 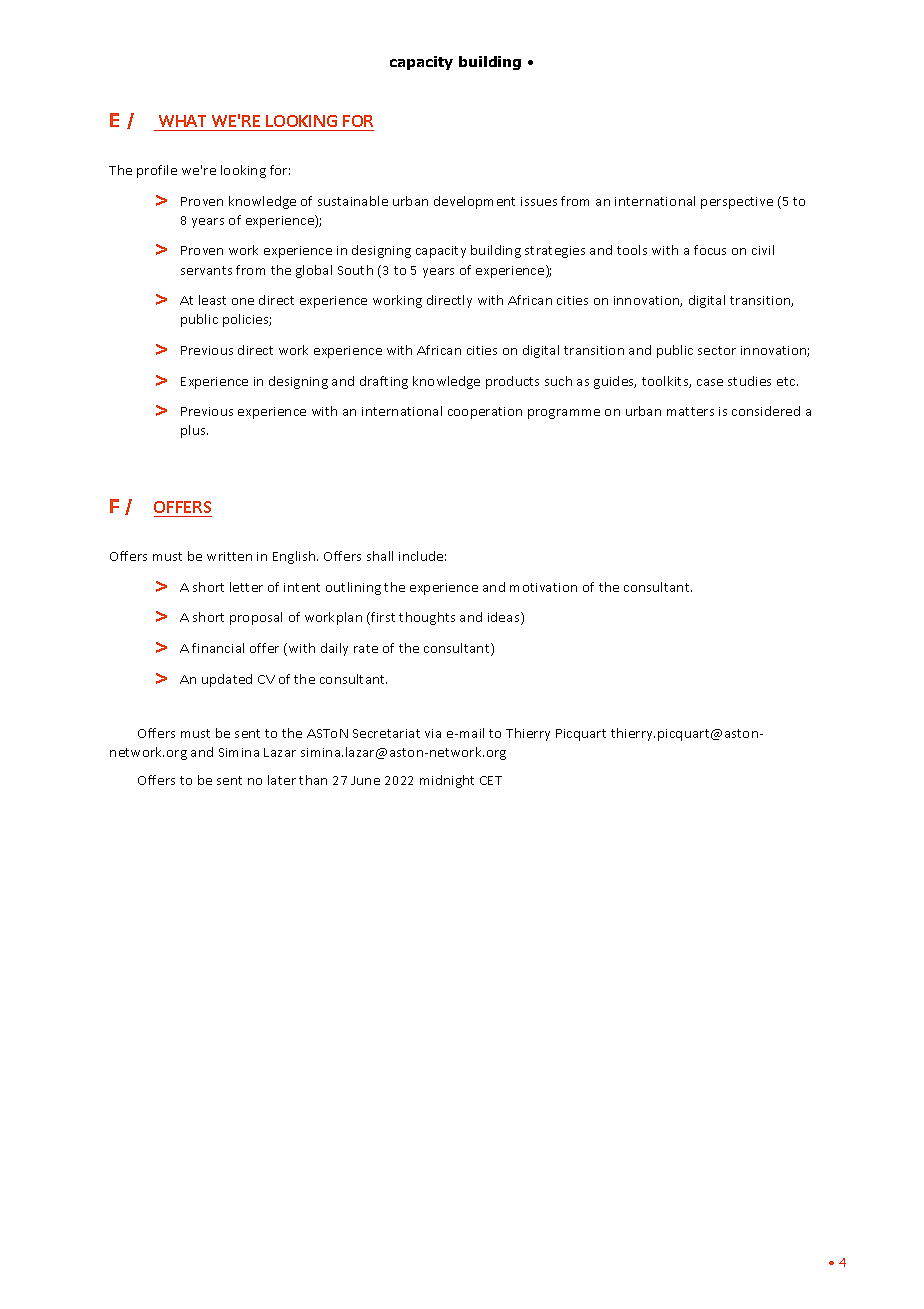 I want to click on later, so click(x=282, y=780).
